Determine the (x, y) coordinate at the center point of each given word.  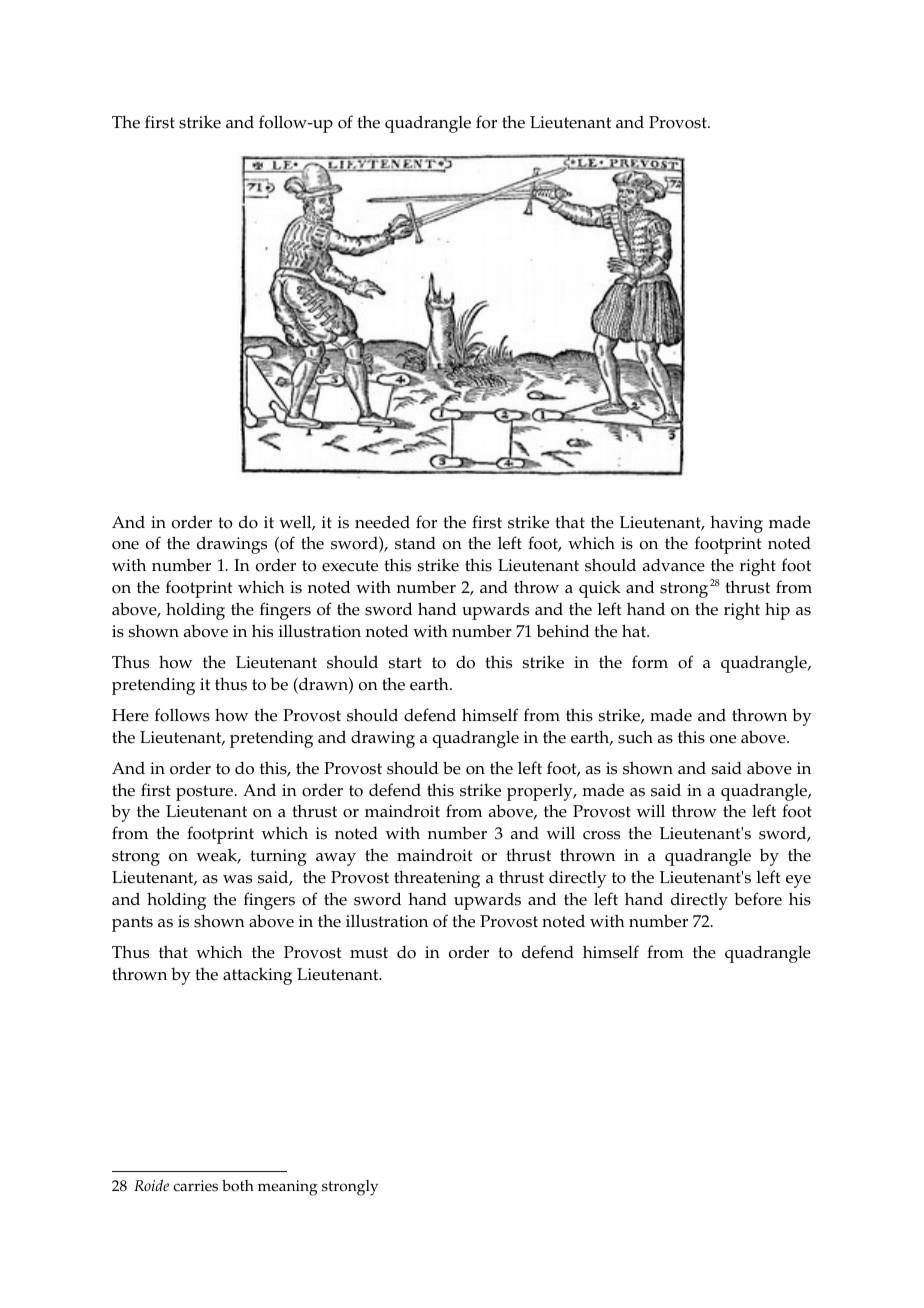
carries (195, 1186)
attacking (257, 976)
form (650, 662)
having (736, 524)
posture (206, 793)
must (369, 953)
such (635, 737)
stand (415, 543)
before (758, 899)
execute (350, 566)
